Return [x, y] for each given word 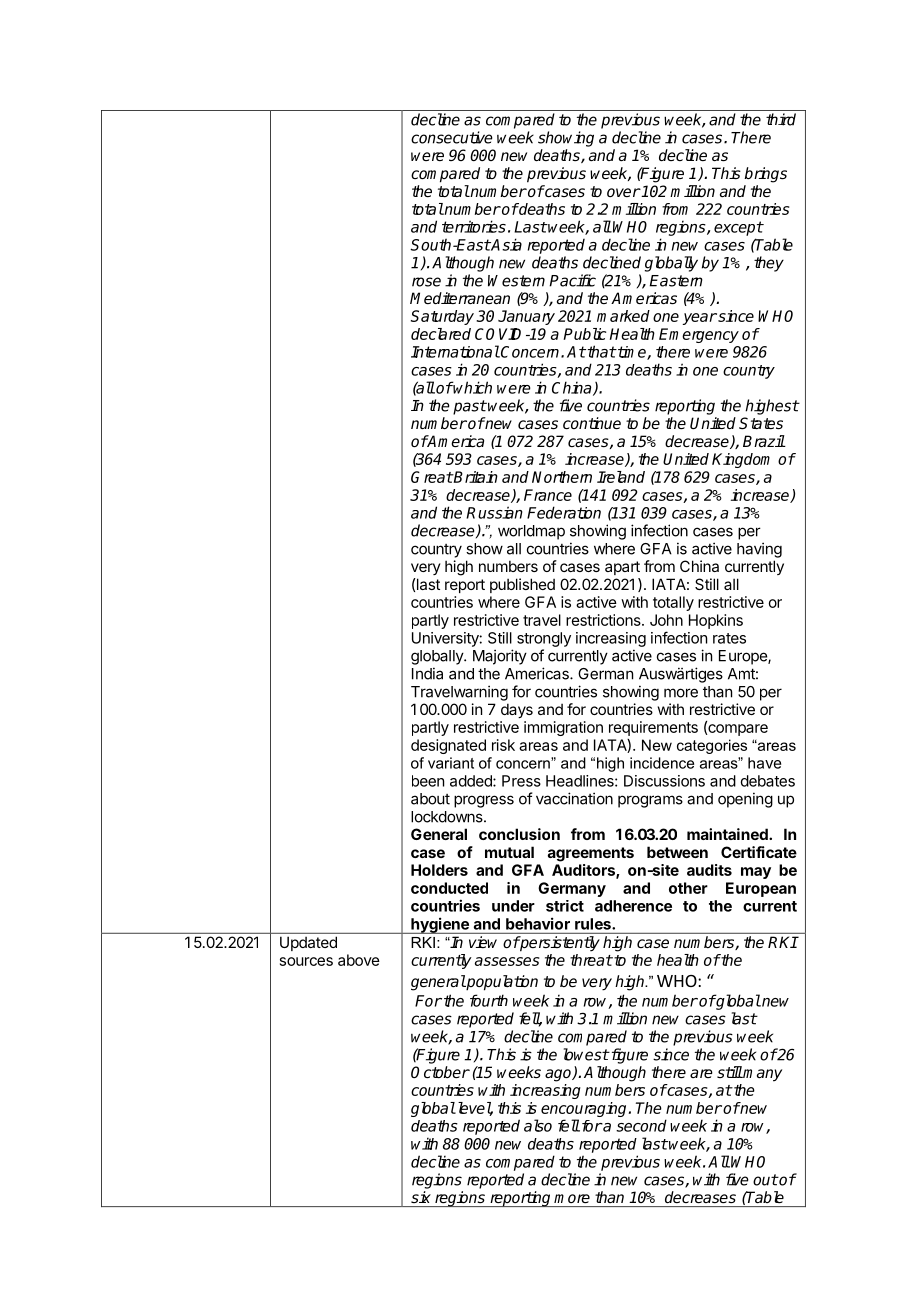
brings [765, 175]
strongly [544, 639]
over [624, 192]
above [359, 960]
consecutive [452, 137]
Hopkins [716, 621]
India [427, 673]
